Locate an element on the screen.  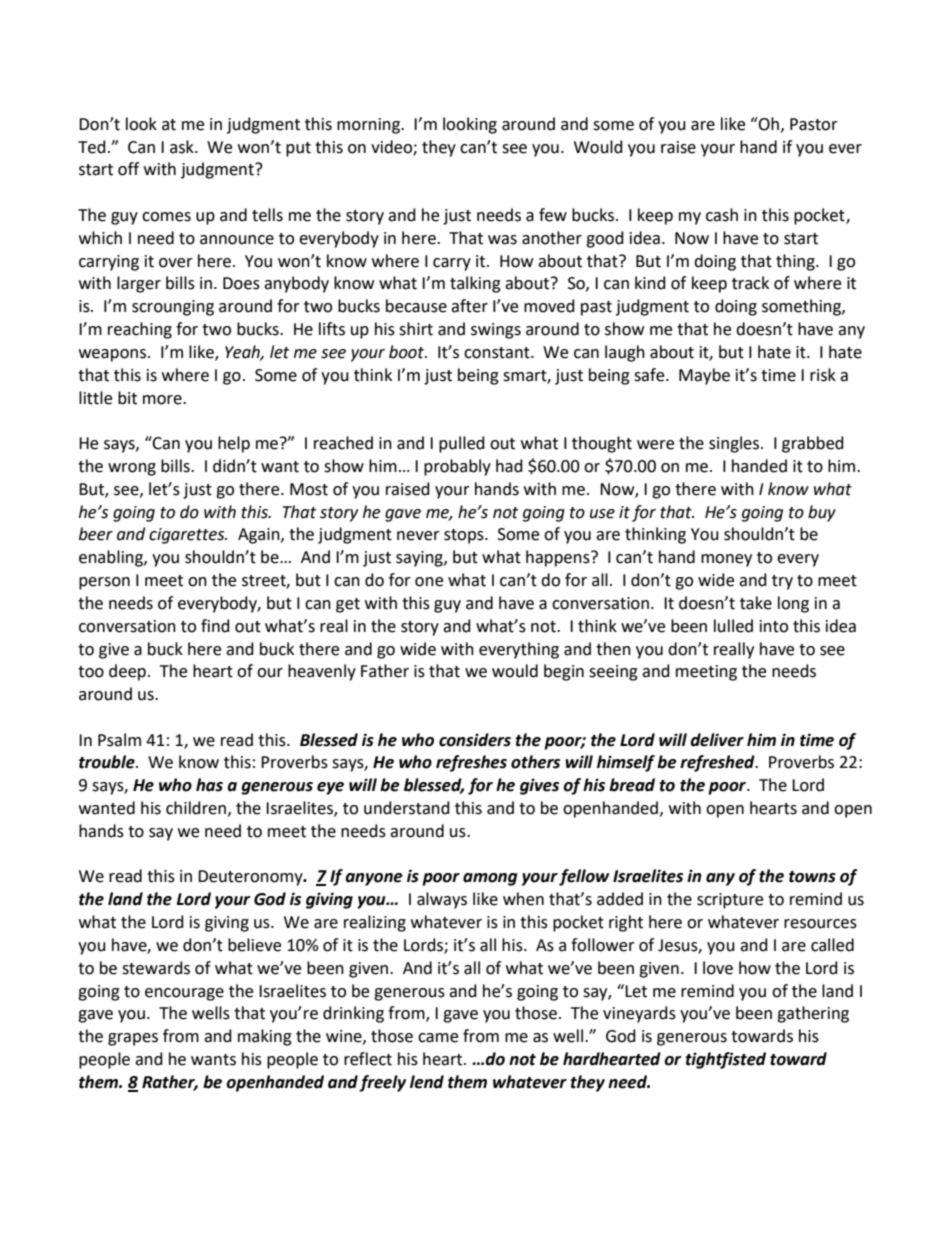
saying is located at coordinates (420, 559).
